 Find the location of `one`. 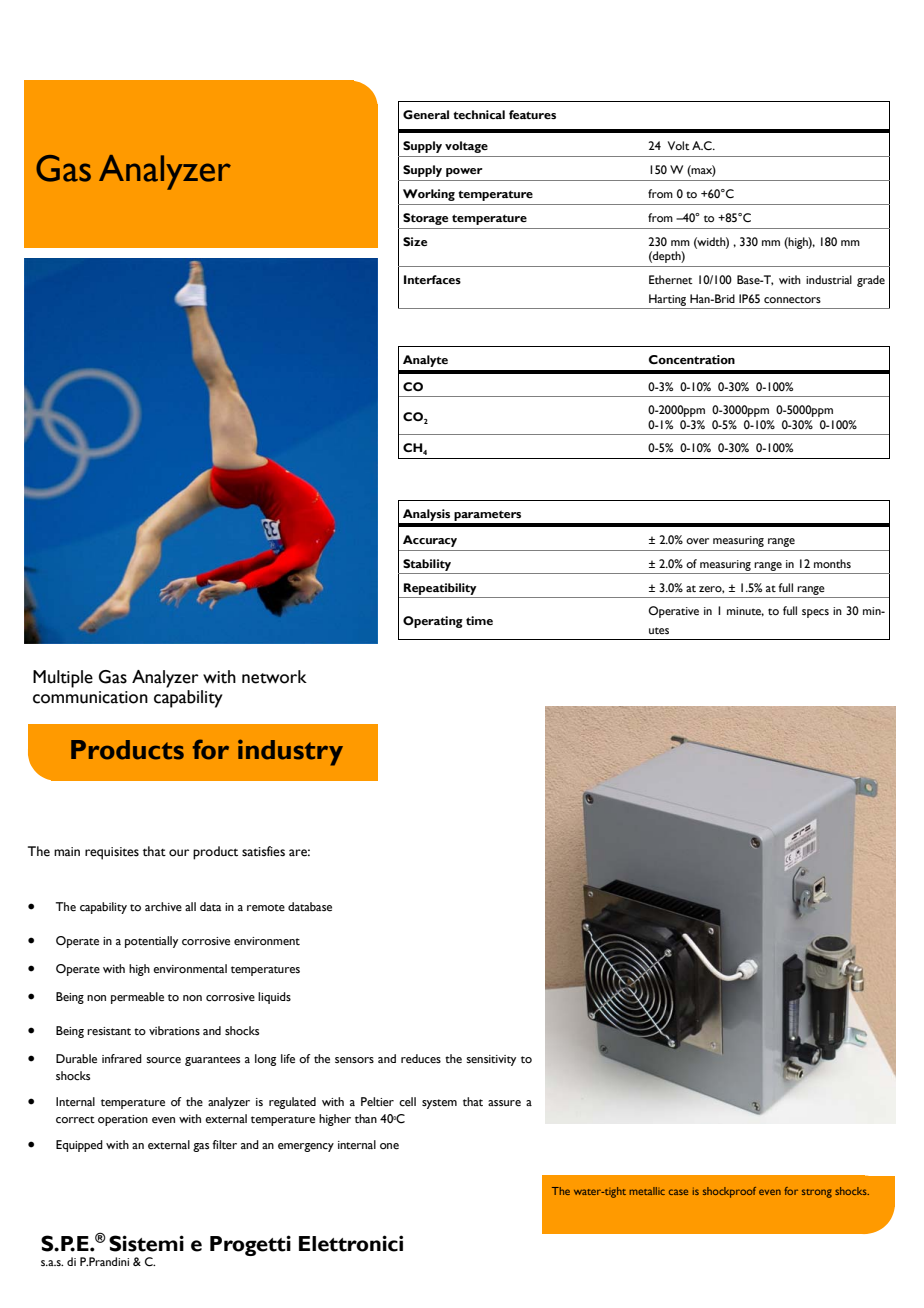

one is located at coordinates (389, 1146).
